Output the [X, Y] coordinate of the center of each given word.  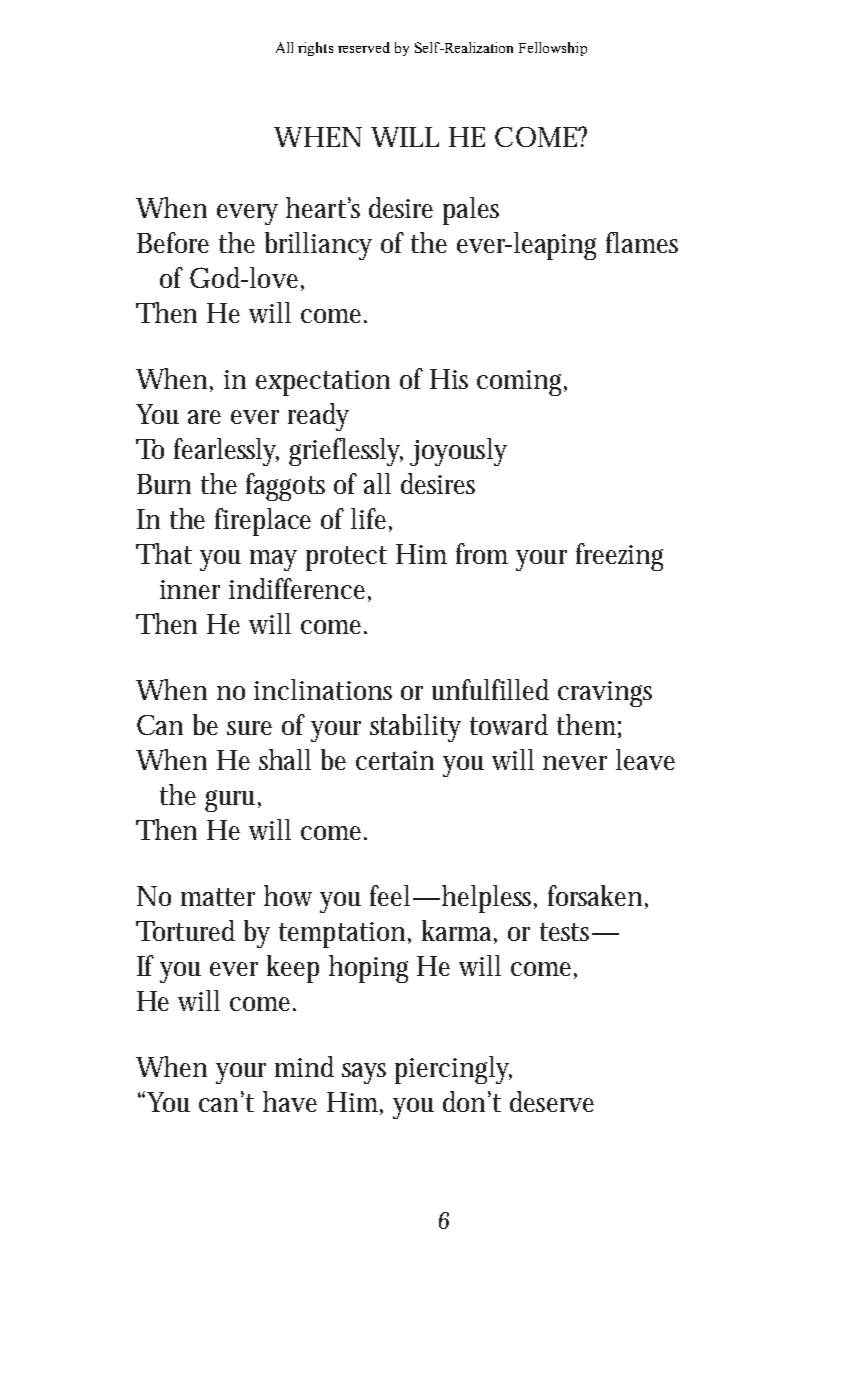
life [371, 520]
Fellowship [553, 49]
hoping [368, 969]
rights [315, 49]
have [290, 1101]
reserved [364, 47]
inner [190, 589]
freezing [619, 557]
